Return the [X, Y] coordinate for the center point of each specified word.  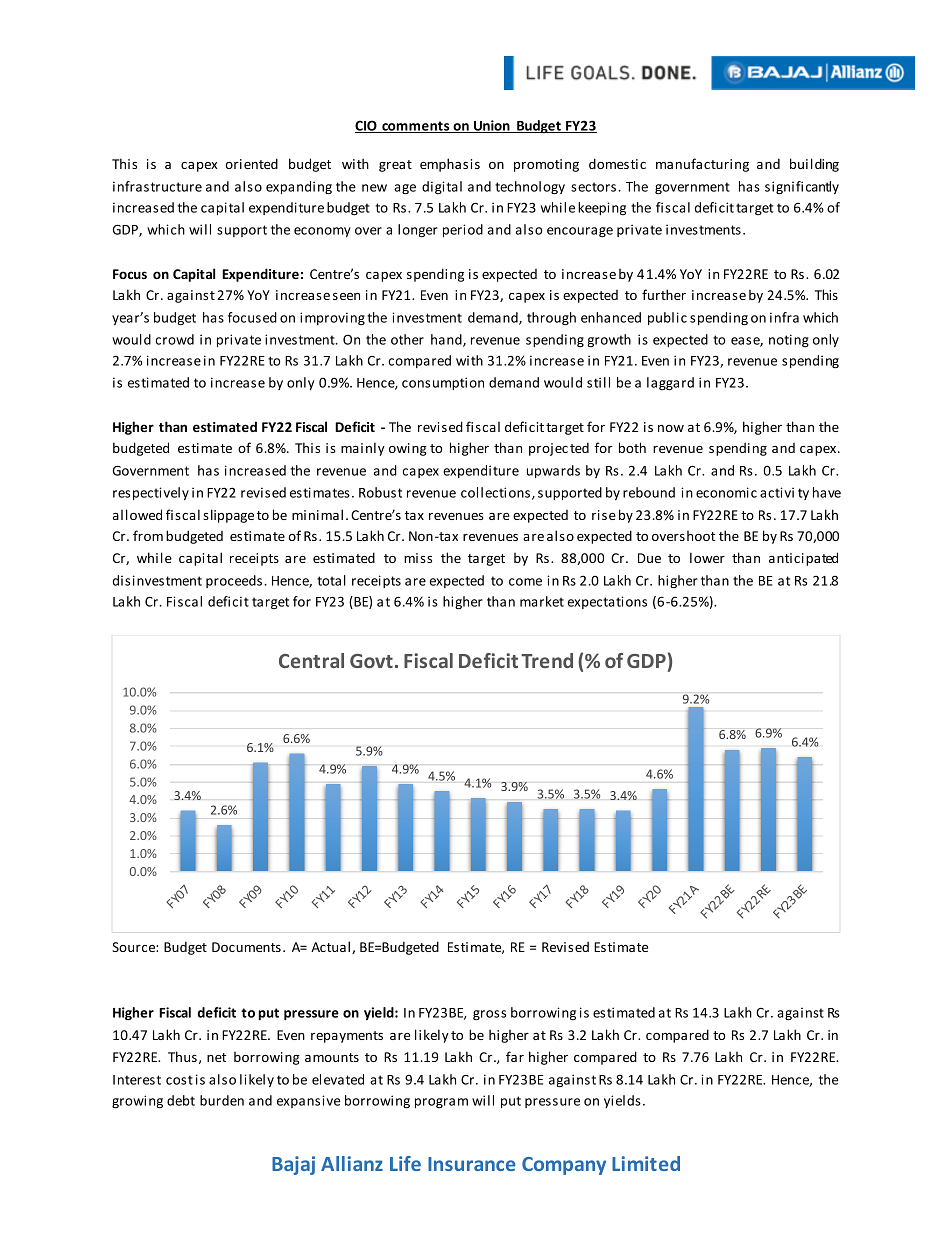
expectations [607, 602]
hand [447, 340]
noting [789, 340]
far [515, 1056]
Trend [547, 660]
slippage [228, 516]
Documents [246, 947]
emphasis [450, 165]
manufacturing [702, 165]
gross [489, 1015]
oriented [251, 163]
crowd [175, 339]
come [525, 582]
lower [707, 557]
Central [311, 660]
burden [222, 1100]
